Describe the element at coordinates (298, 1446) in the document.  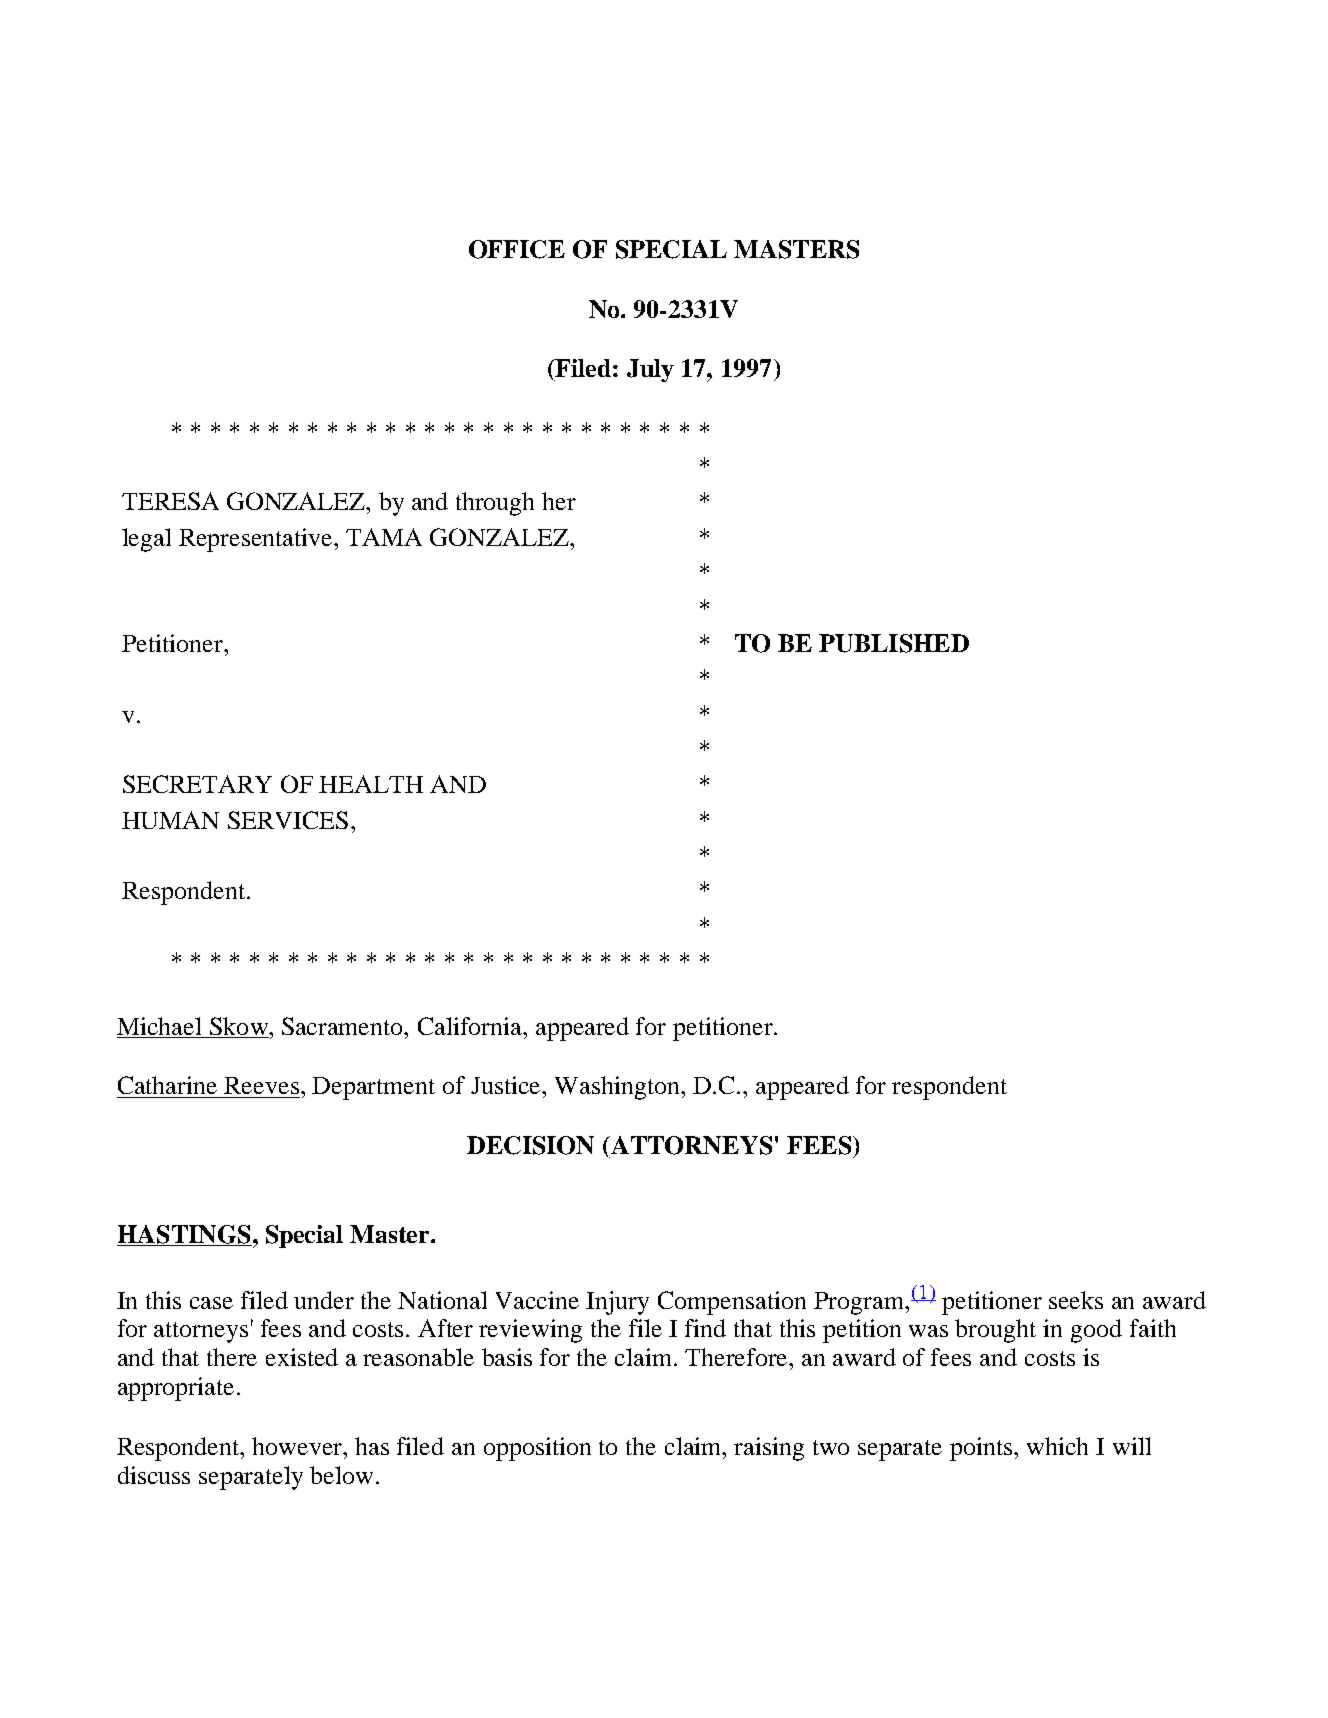
I see `however` at that location.
